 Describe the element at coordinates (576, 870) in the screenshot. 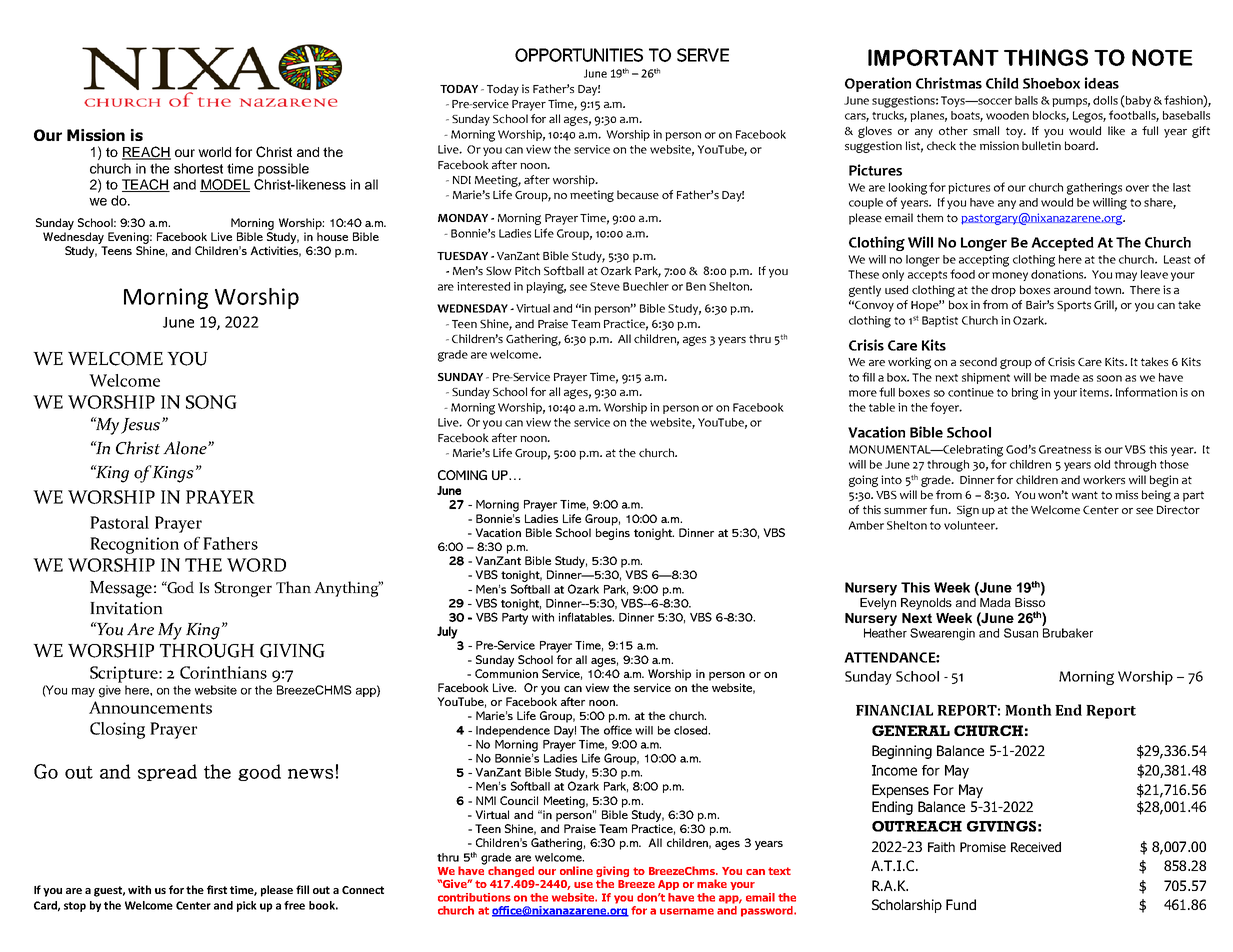

I see `online` at that location.
